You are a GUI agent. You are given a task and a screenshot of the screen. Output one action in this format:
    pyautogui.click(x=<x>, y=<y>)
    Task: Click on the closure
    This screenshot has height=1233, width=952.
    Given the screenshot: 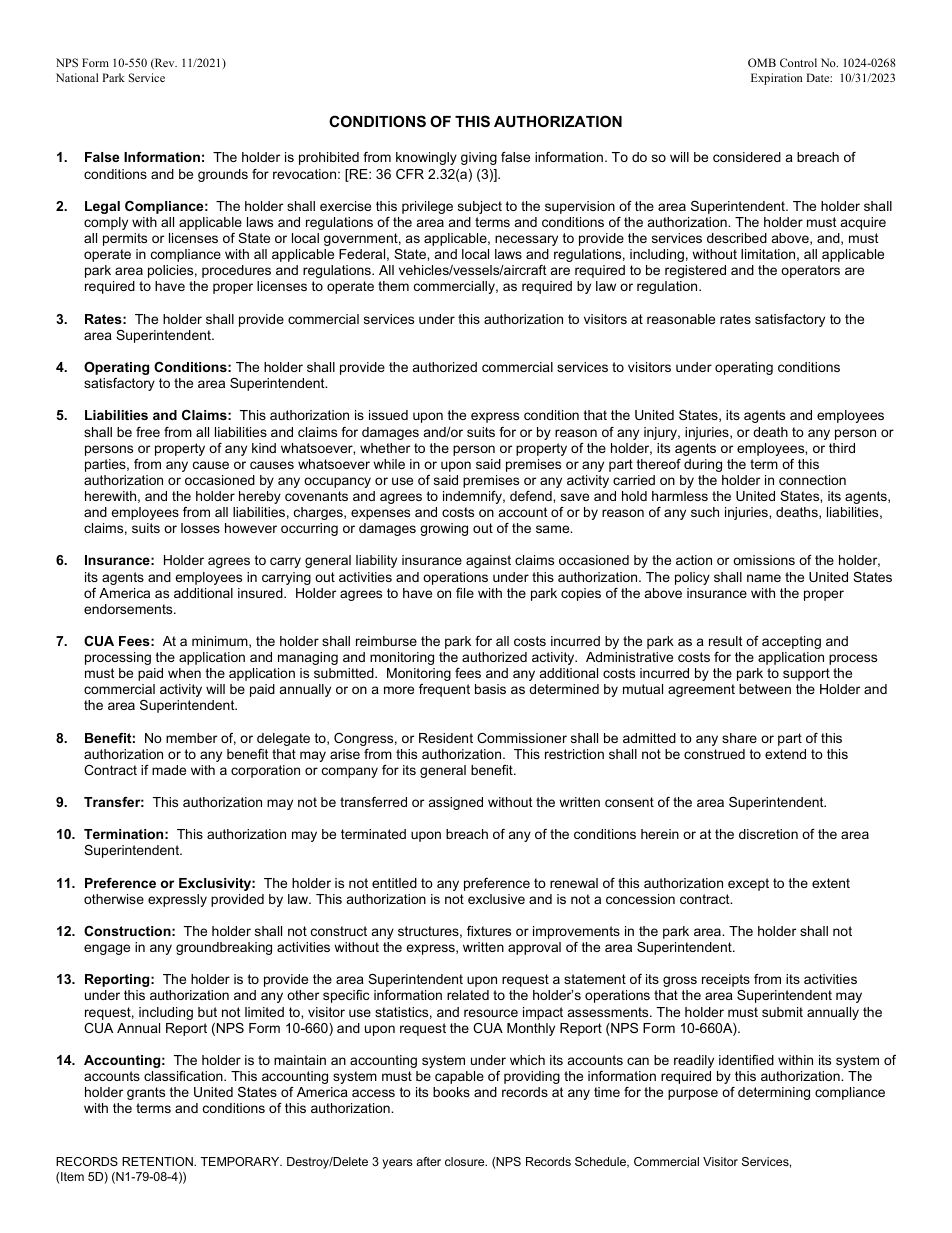 What is the action you would take?
    pyautogui.click(x=466, y=1161)
